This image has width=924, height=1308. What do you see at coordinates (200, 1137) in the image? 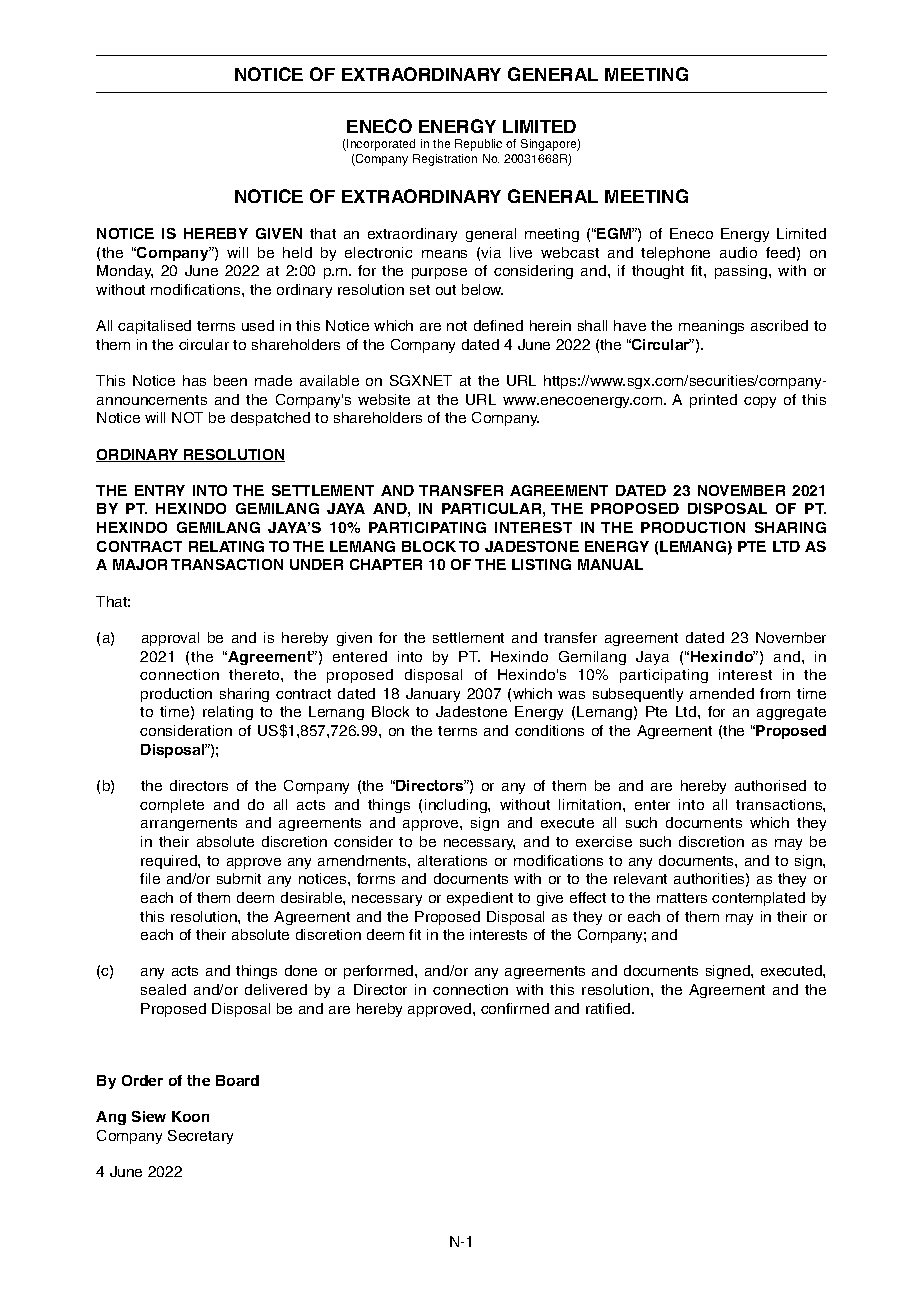
I see `Secretary` at bounding box center [200, 1137].
